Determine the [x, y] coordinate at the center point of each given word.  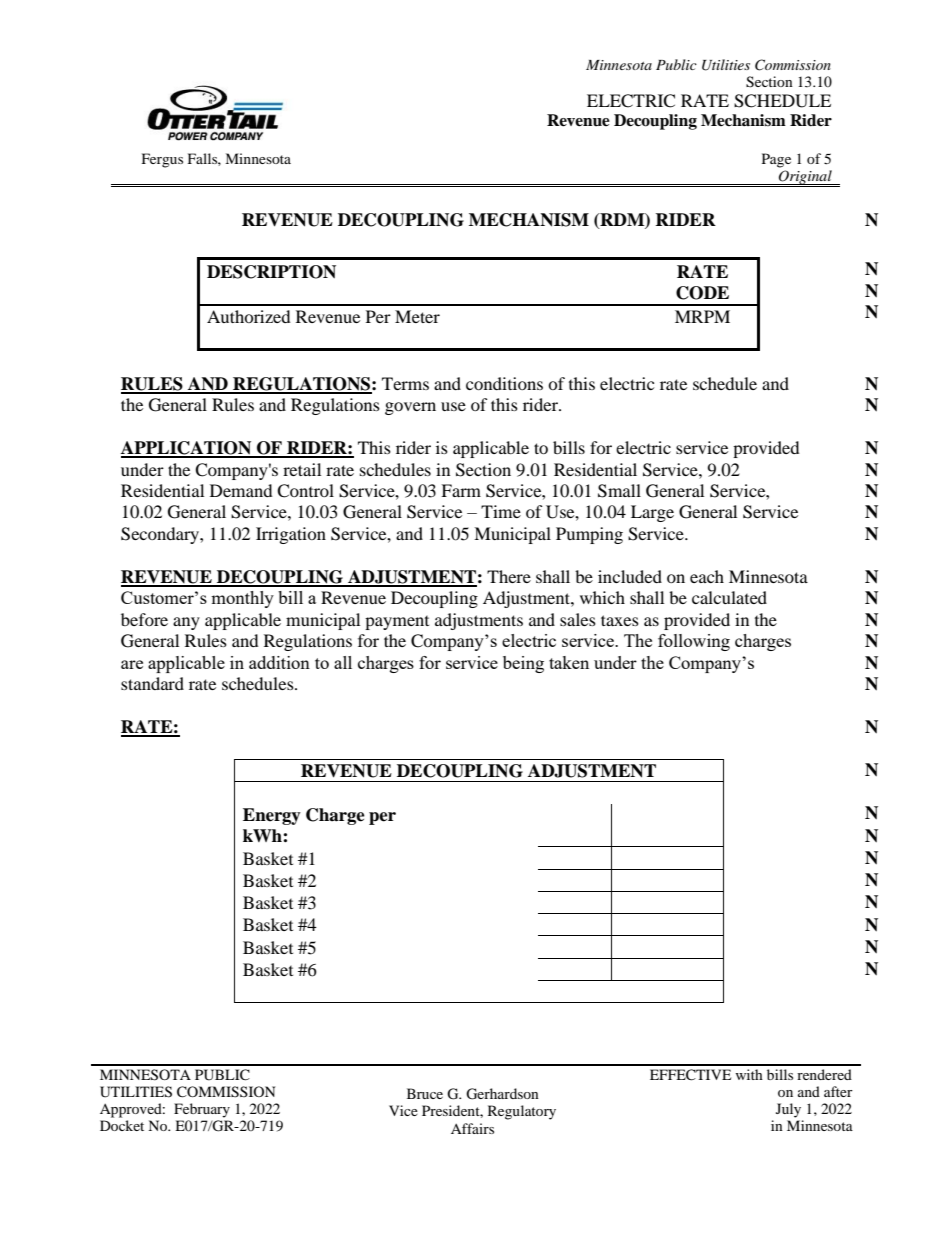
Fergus [162, 160]
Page [776, 160]
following [694, 642]
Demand [241, 490]
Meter [417, 316]
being [523, 664]
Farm [461, 490]
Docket [122, 1125]
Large [652, 513]
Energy [272, 816]
